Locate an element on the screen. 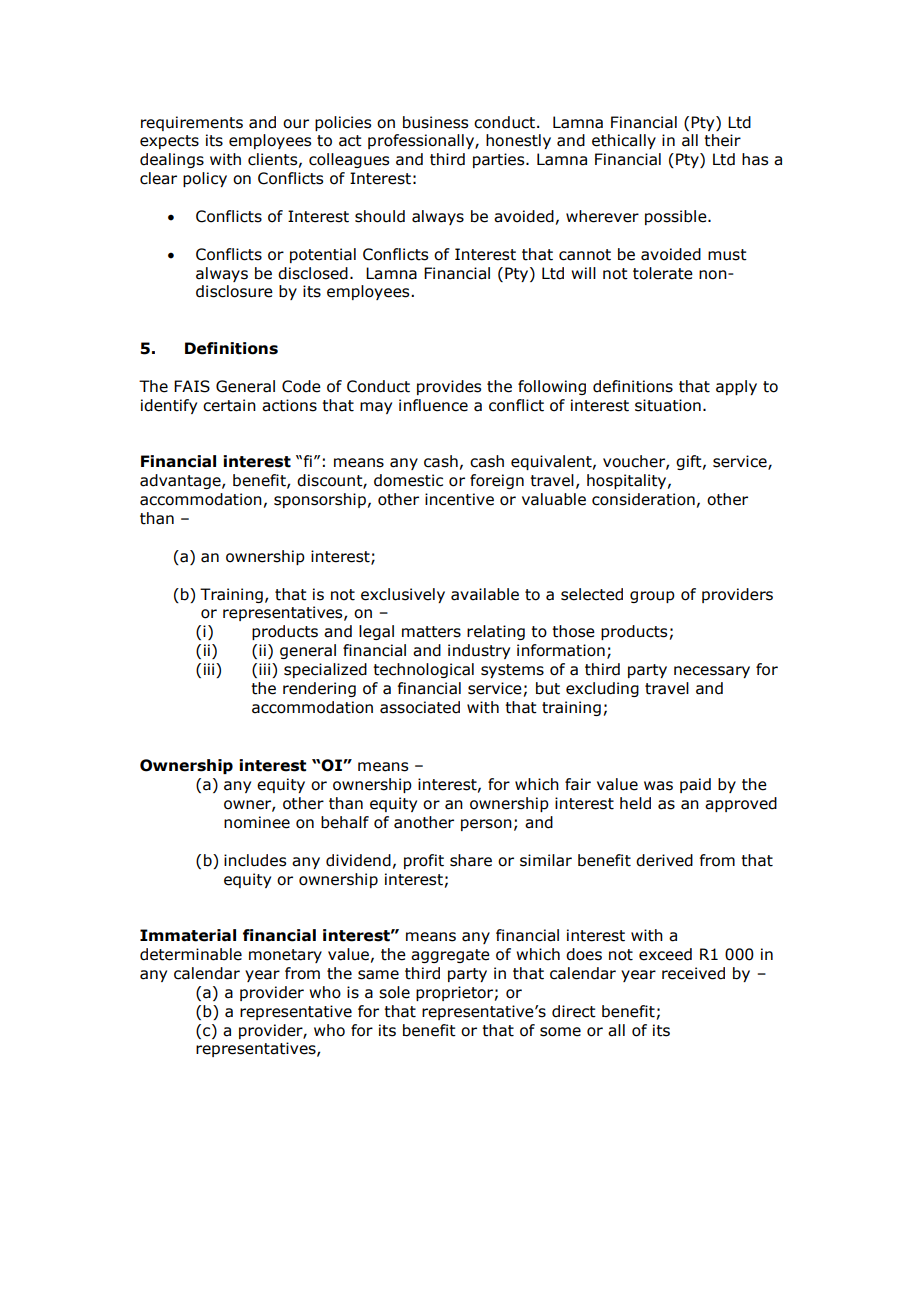 This screenshot has height=1308, width=924. their is located at coordinates (722, 140).
